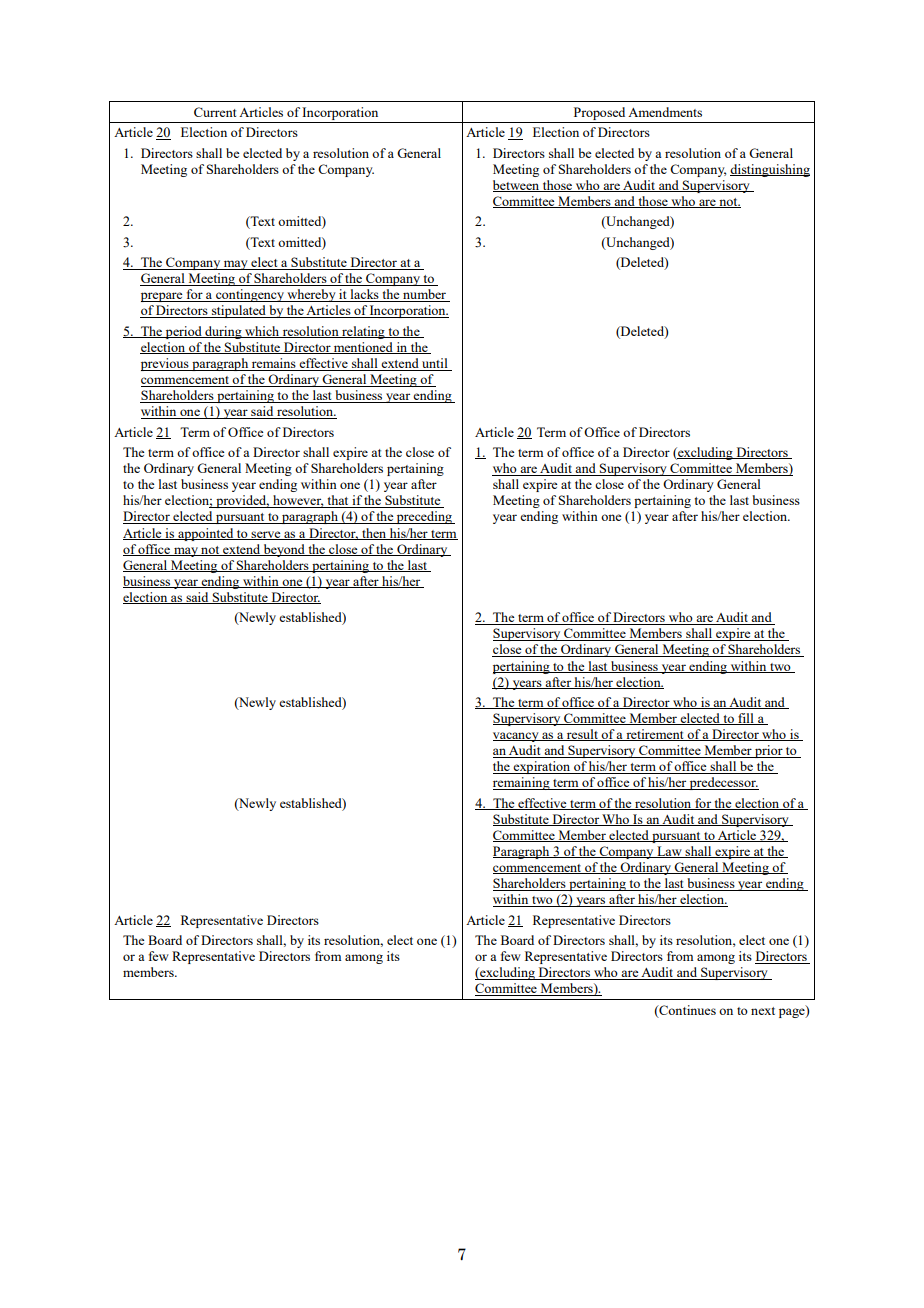 The image size is (924, 1308). What do you see at coordinates (746, 719) in the page?
I see `fill` at bounding box center [746, 719].
